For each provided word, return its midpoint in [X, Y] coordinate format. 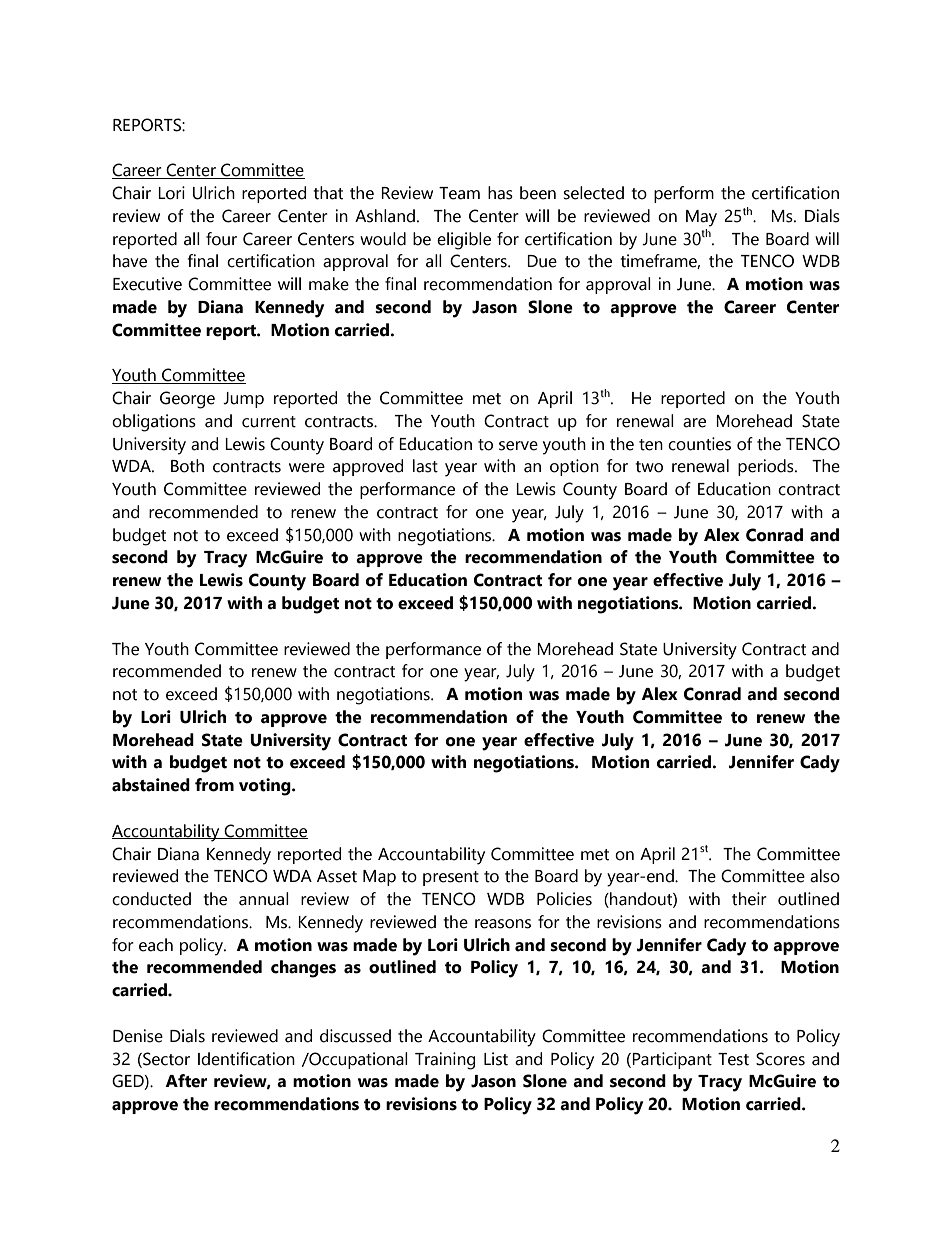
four [221, 239]
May [701, 218]
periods [767, 467]
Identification [246, 1059]
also [825, 876]
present [451, 878]
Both [187, 466]
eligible [464, 241]
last [425, 466]
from [214, 785]
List [496, 1059]
